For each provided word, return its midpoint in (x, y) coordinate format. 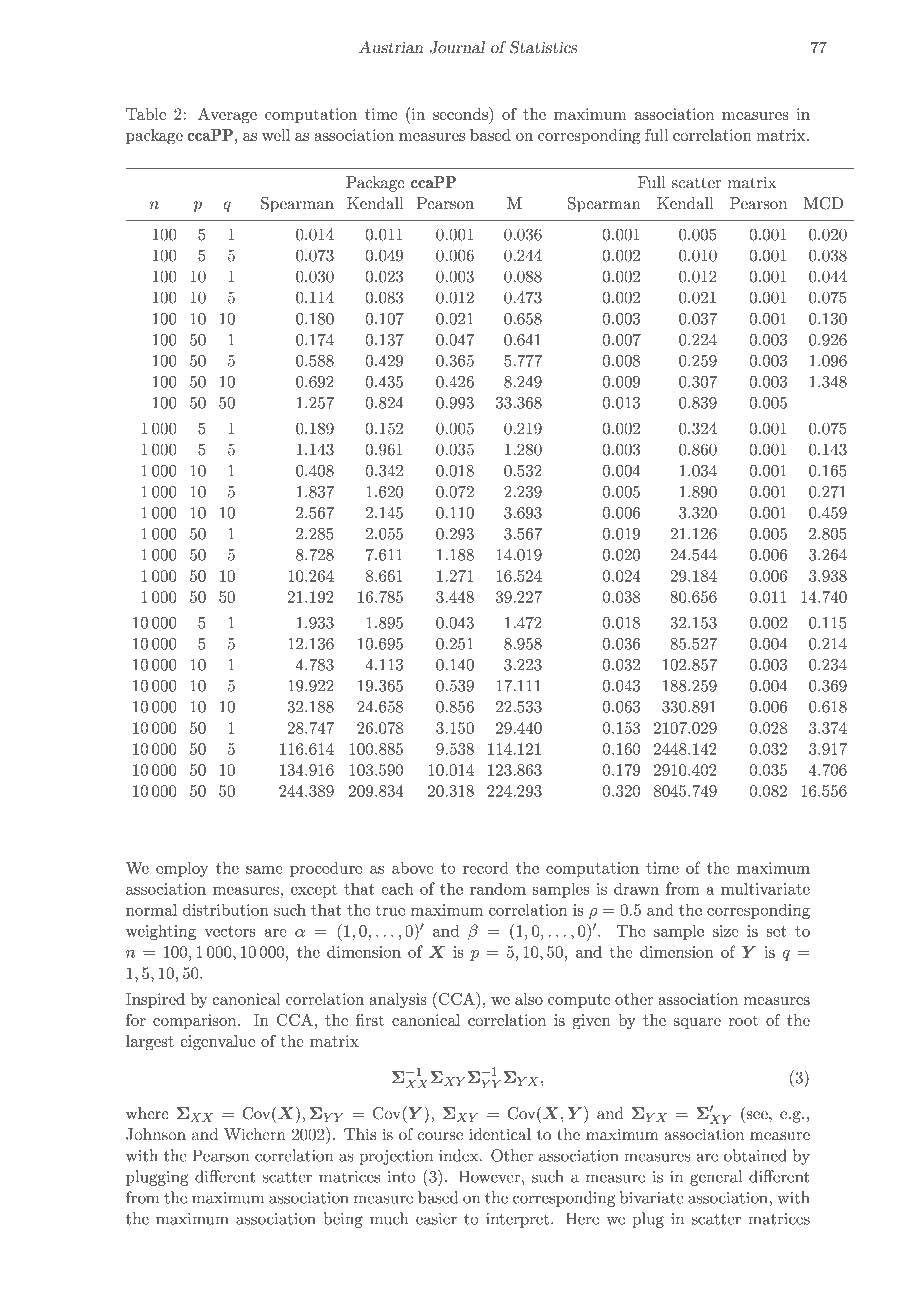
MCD (823, 203)
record (486, 867)
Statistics (544, 47)
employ (182, 869)
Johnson (156, 1134)
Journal (457, 47)
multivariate (765, 888)
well (276, 135)
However (489, 1176)
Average (227, 116)
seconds (461, 113)
